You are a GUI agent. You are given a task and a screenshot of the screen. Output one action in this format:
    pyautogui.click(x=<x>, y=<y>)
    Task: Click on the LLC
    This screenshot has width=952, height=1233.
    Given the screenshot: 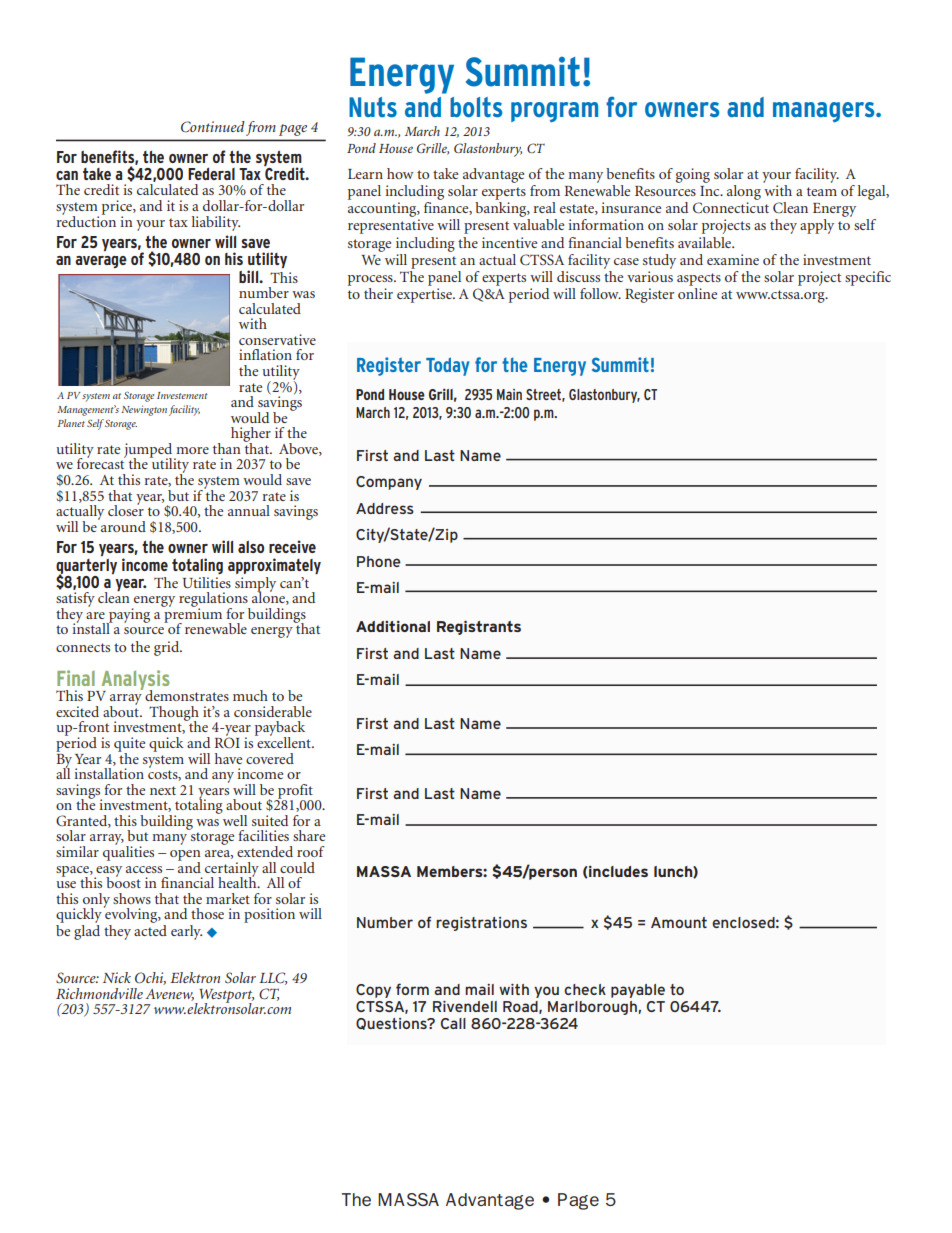 What is the action you would take?
    pyautogui.click(x=273, y=978)
